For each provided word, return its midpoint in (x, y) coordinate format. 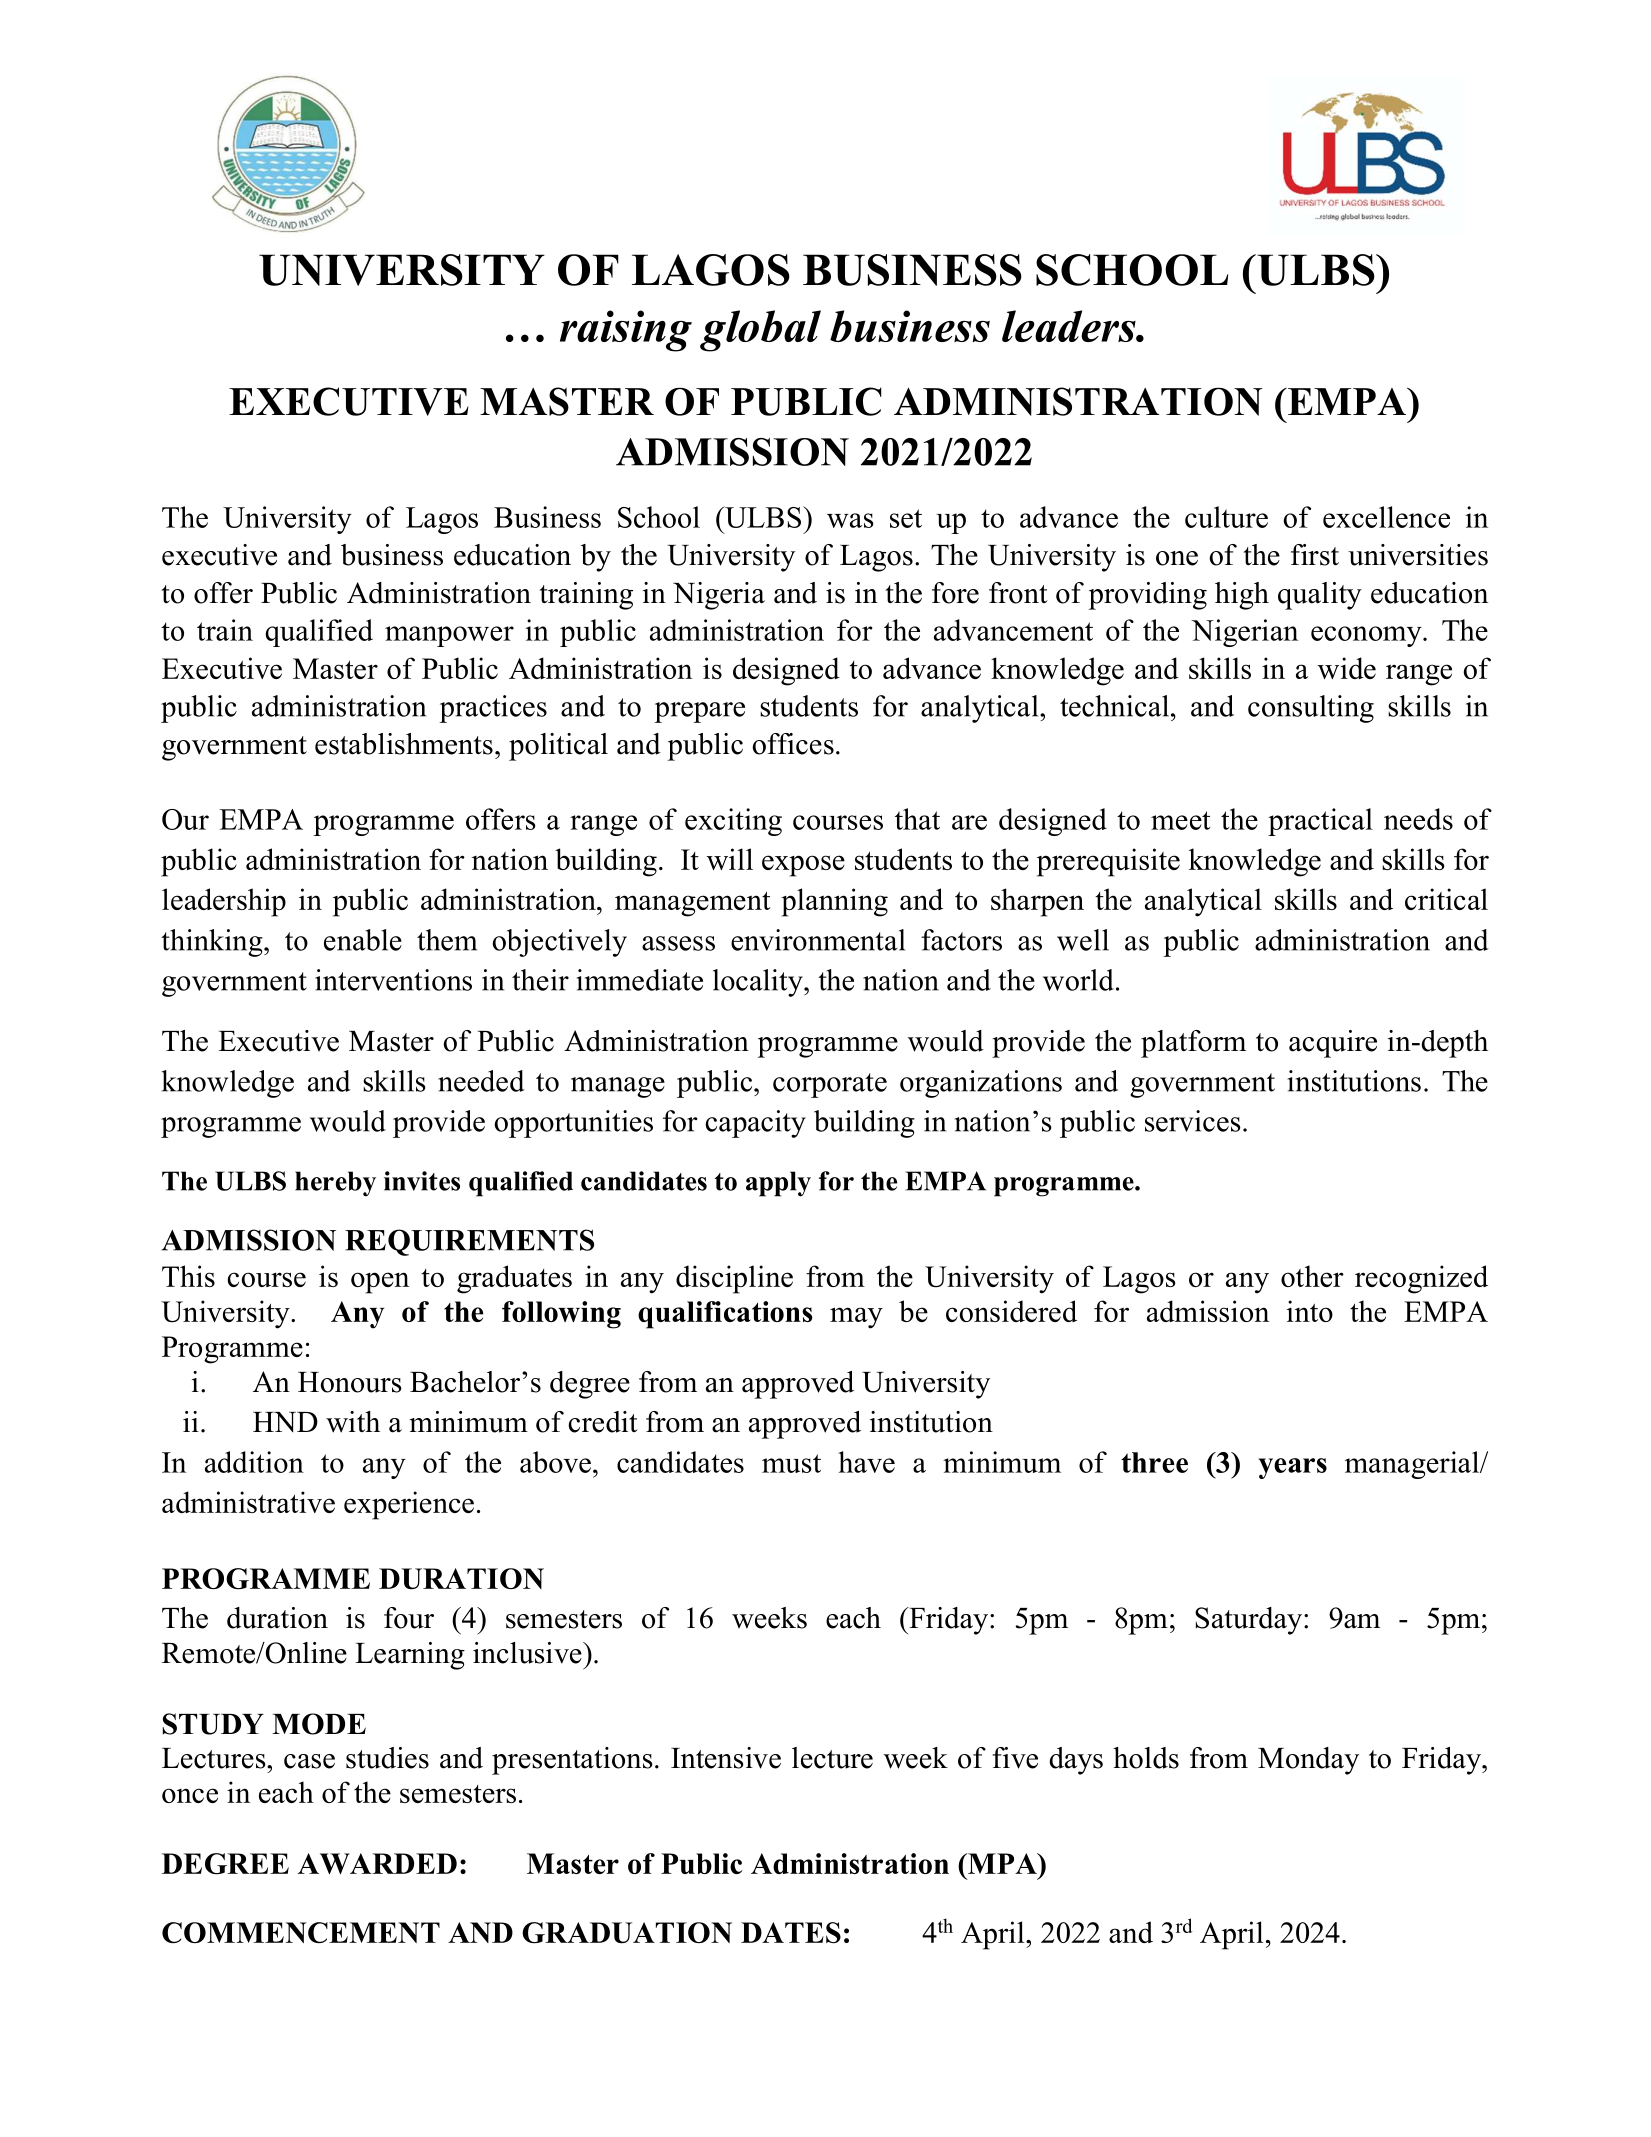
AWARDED (377, 1863)
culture (1226, 517)
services (1193, 1121)
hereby (335, 1184)
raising (626, 331)
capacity (755, 1124)
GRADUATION (627, 1933)
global (760, 331)
